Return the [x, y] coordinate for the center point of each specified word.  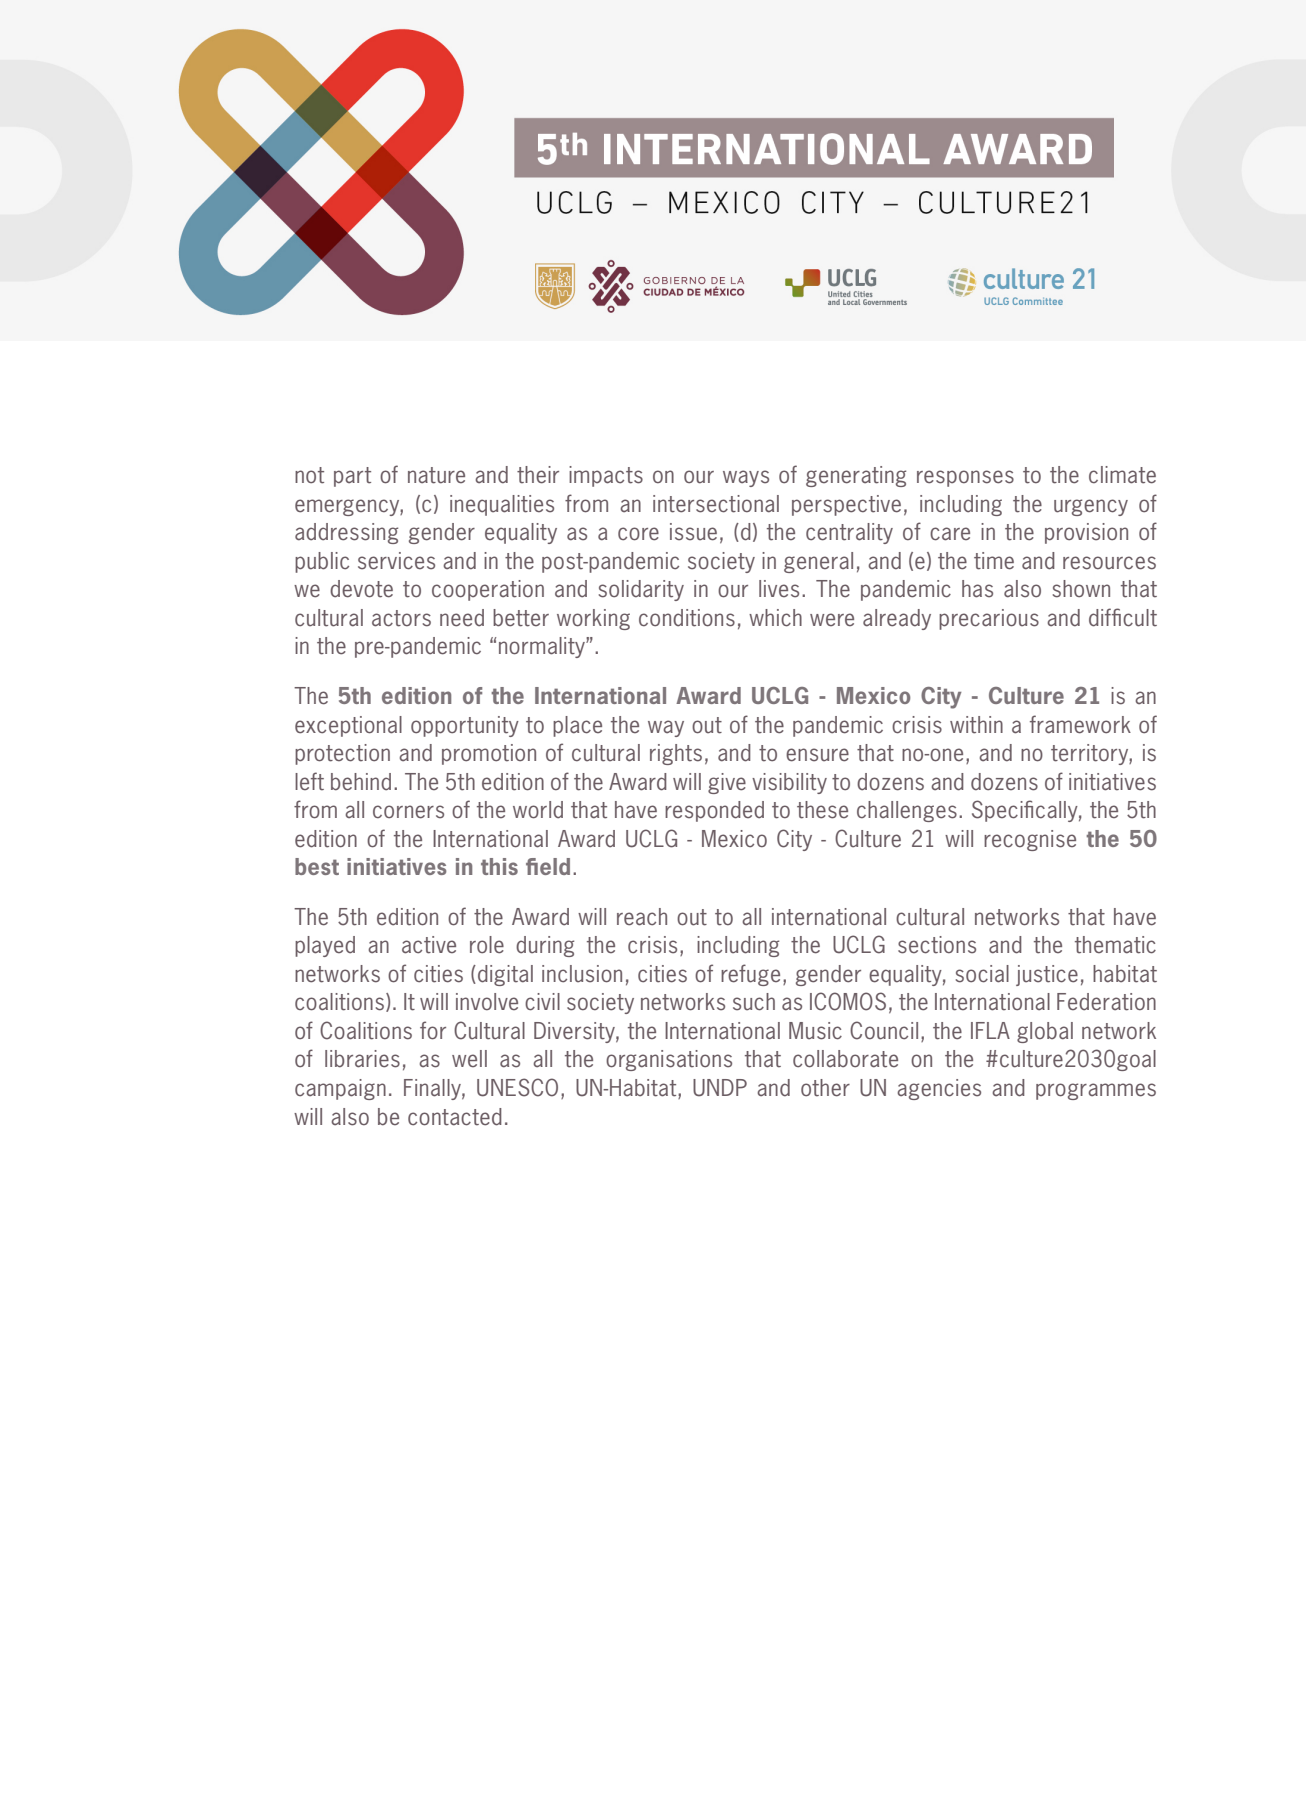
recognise [1030, 840]
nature [436, 475]
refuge [750, 975]
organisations [669, 1060]
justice [1047, 975]
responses [965, 478]
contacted [455, 1117]
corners [408, 812]
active [429, 945]
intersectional [716, 504]
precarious [989, 619]
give [727, 783]
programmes [1096, 1091]
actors [401, 618]
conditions [687, 618]
